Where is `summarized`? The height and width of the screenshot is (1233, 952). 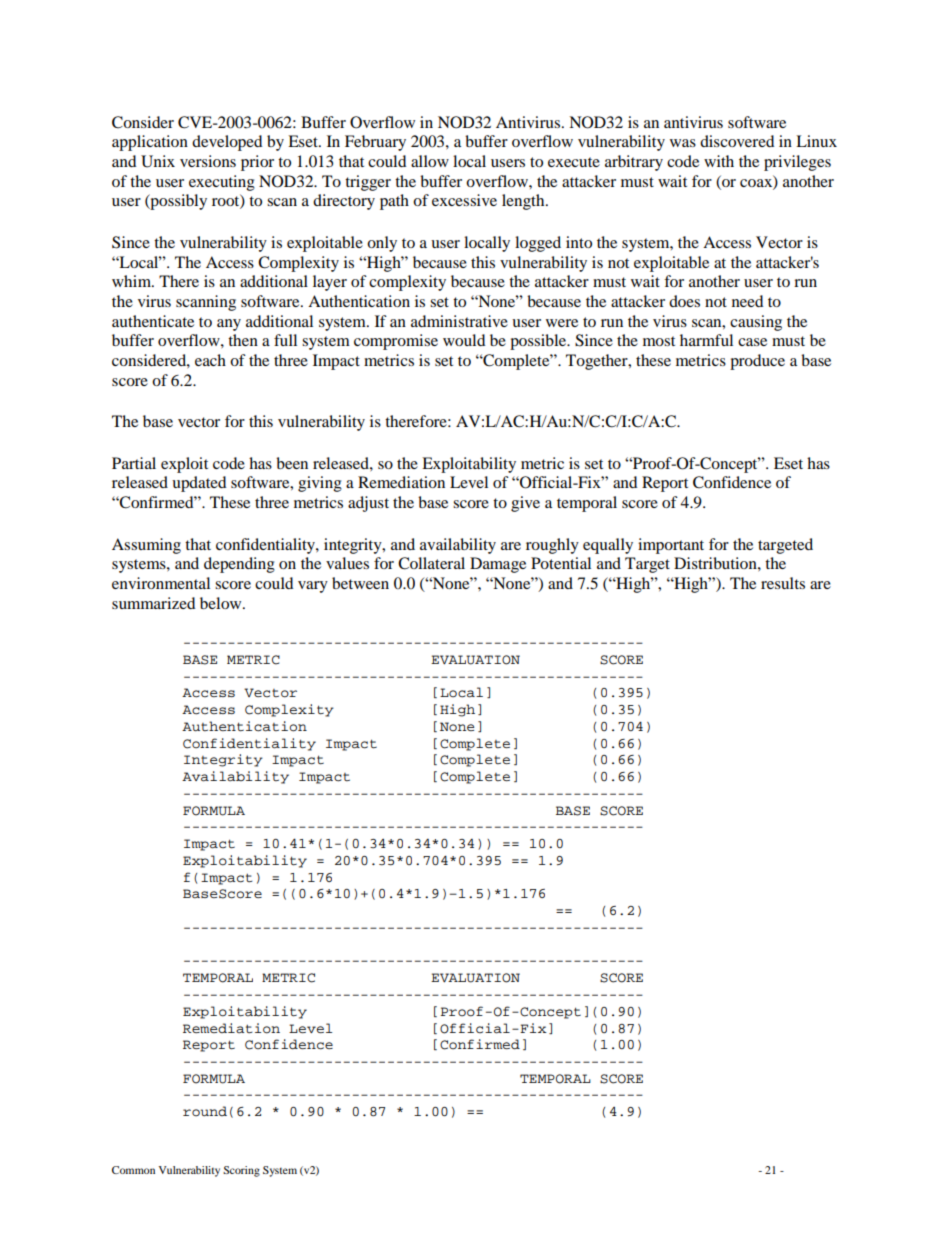
summarized is located at coordinates (153, 603).
